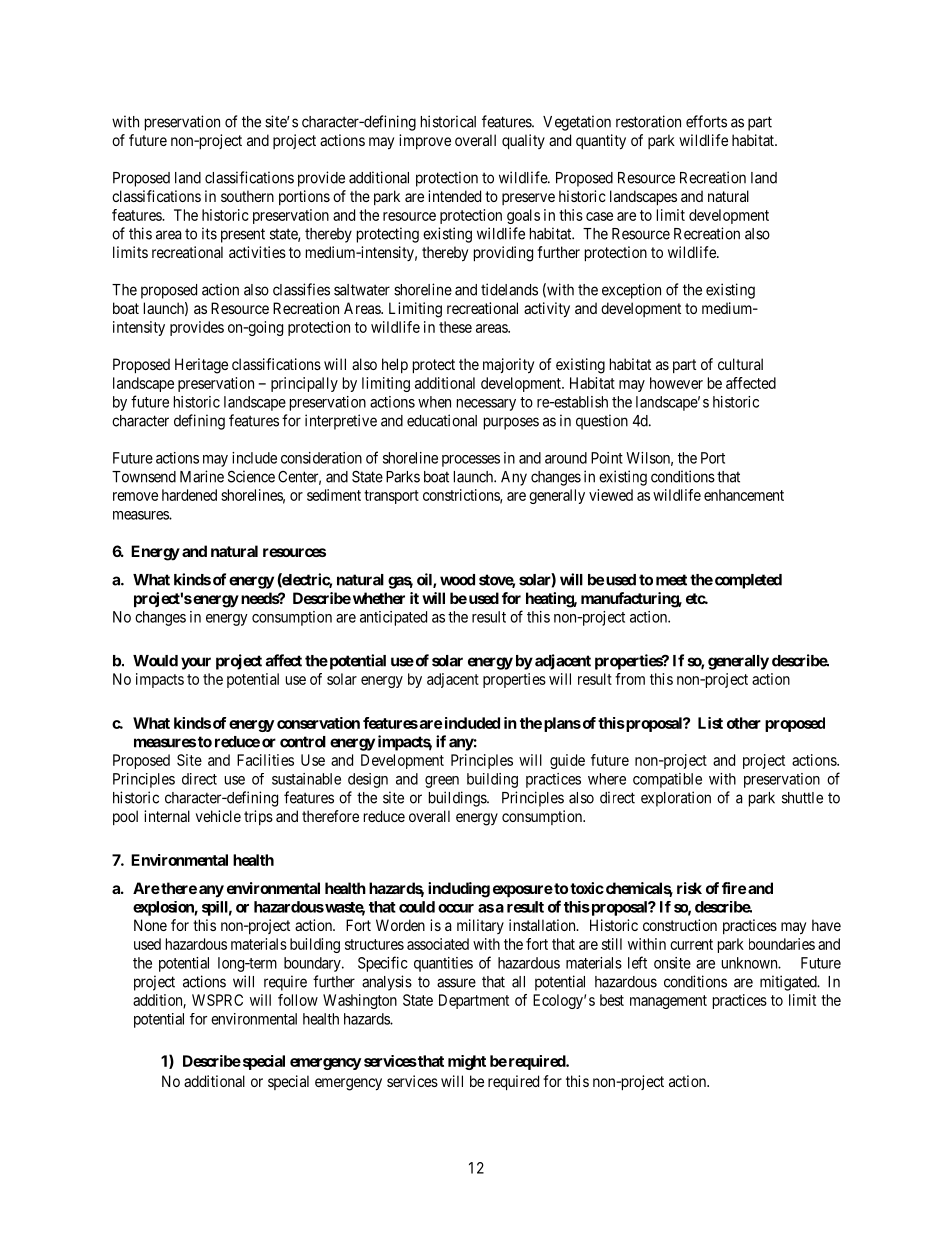 Image resolution: width=952 pixels, height=1233 pixels. Describe the element at coordinates (740, 364) in the screenshot. I see `cultural` at that location.
